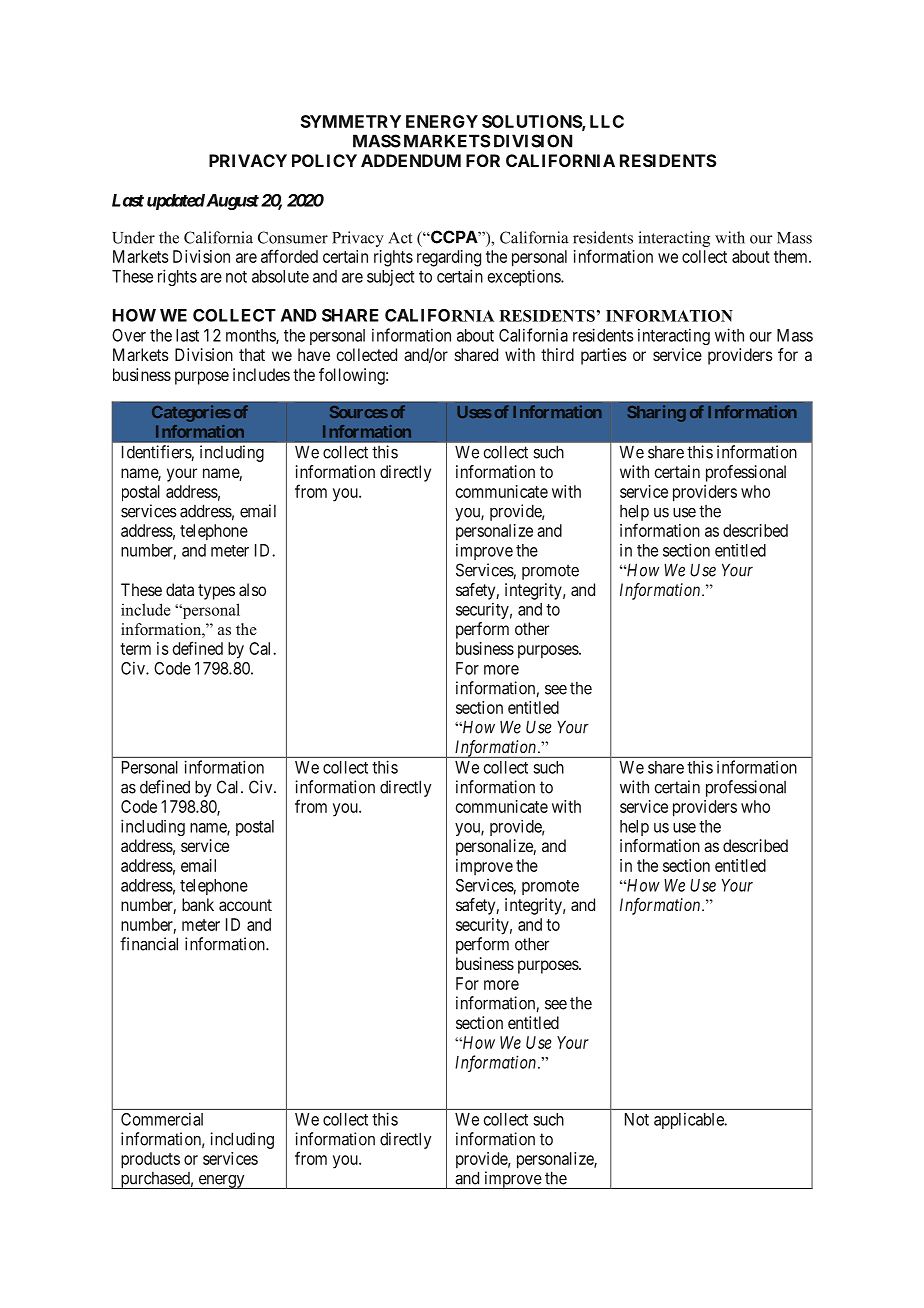  Describe the element at coordinates (557, 354) in the document. I see `third` at that location.
